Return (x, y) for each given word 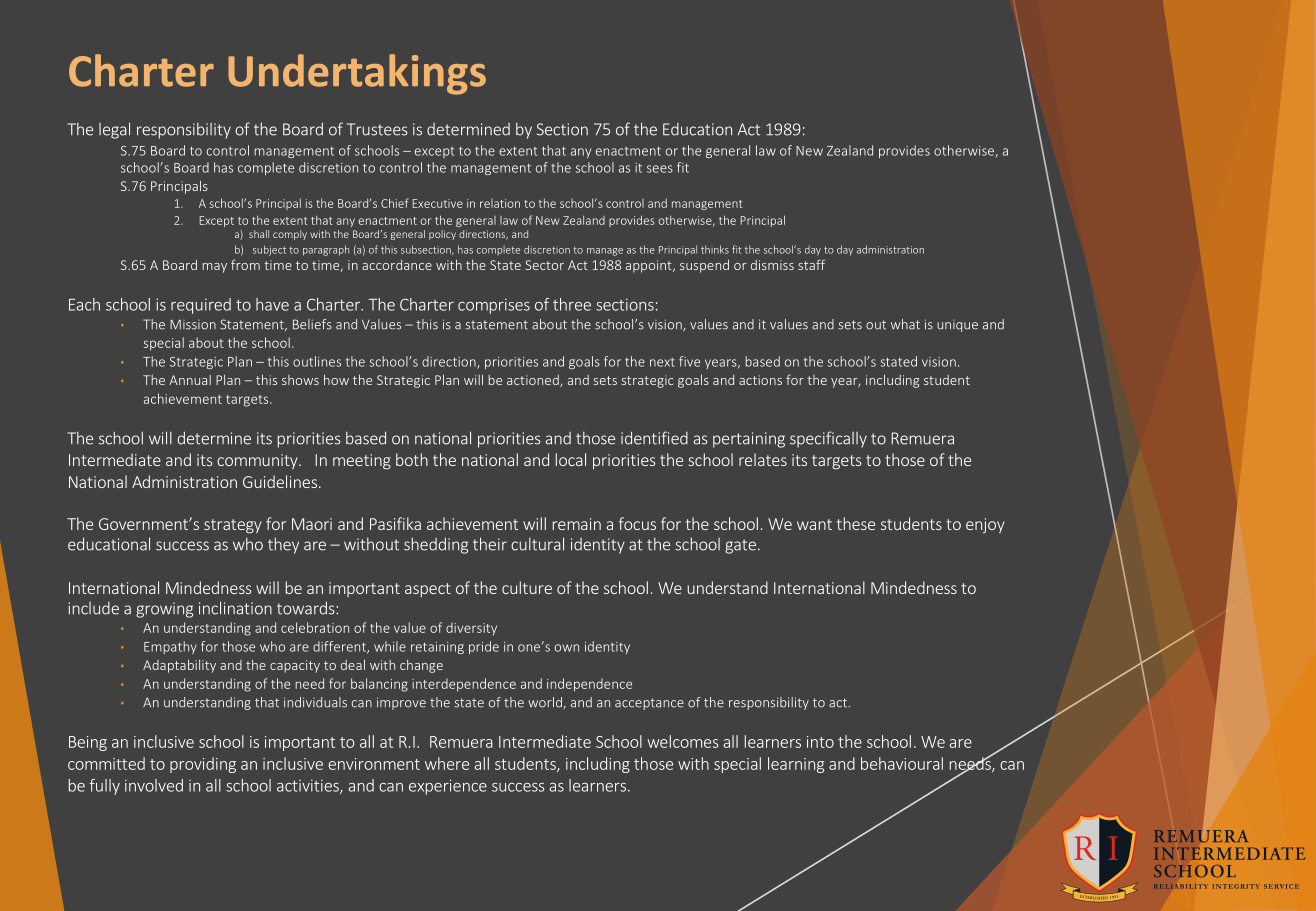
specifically (828, 439)
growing (164, 610)
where (447, 763)
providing (203, 765)
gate (740, 546)
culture (527, 587)
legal (114, 130)
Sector (545, 265)
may (214, 268)
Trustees (377, 129)
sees (660, 169)
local (571, 459)
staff (811, 264)
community (258, 461)
